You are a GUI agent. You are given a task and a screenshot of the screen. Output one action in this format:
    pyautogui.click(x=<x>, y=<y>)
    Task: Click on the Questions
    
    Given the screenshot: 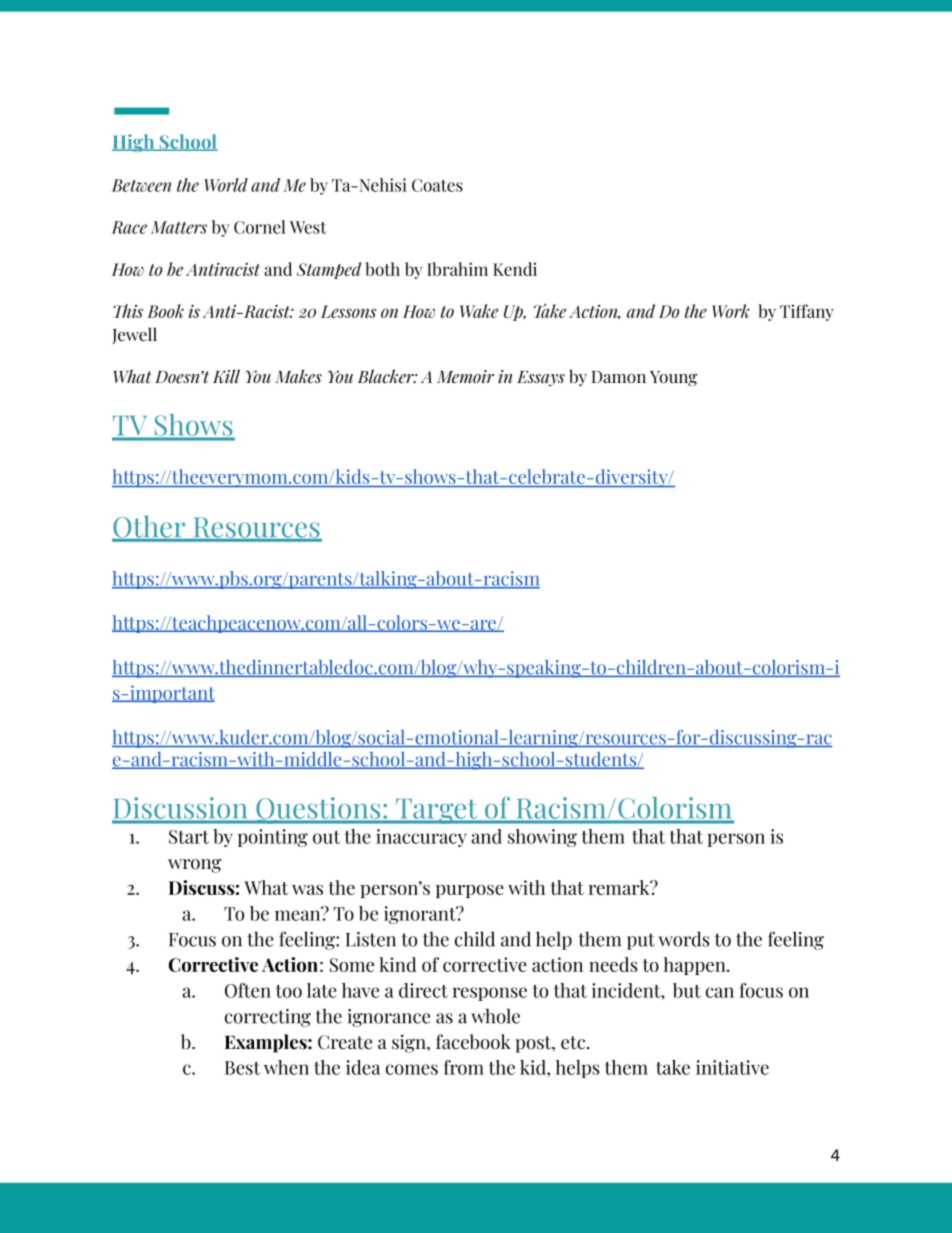 What is the action you would take?
    pyautogui.click(x=318, y=810)
